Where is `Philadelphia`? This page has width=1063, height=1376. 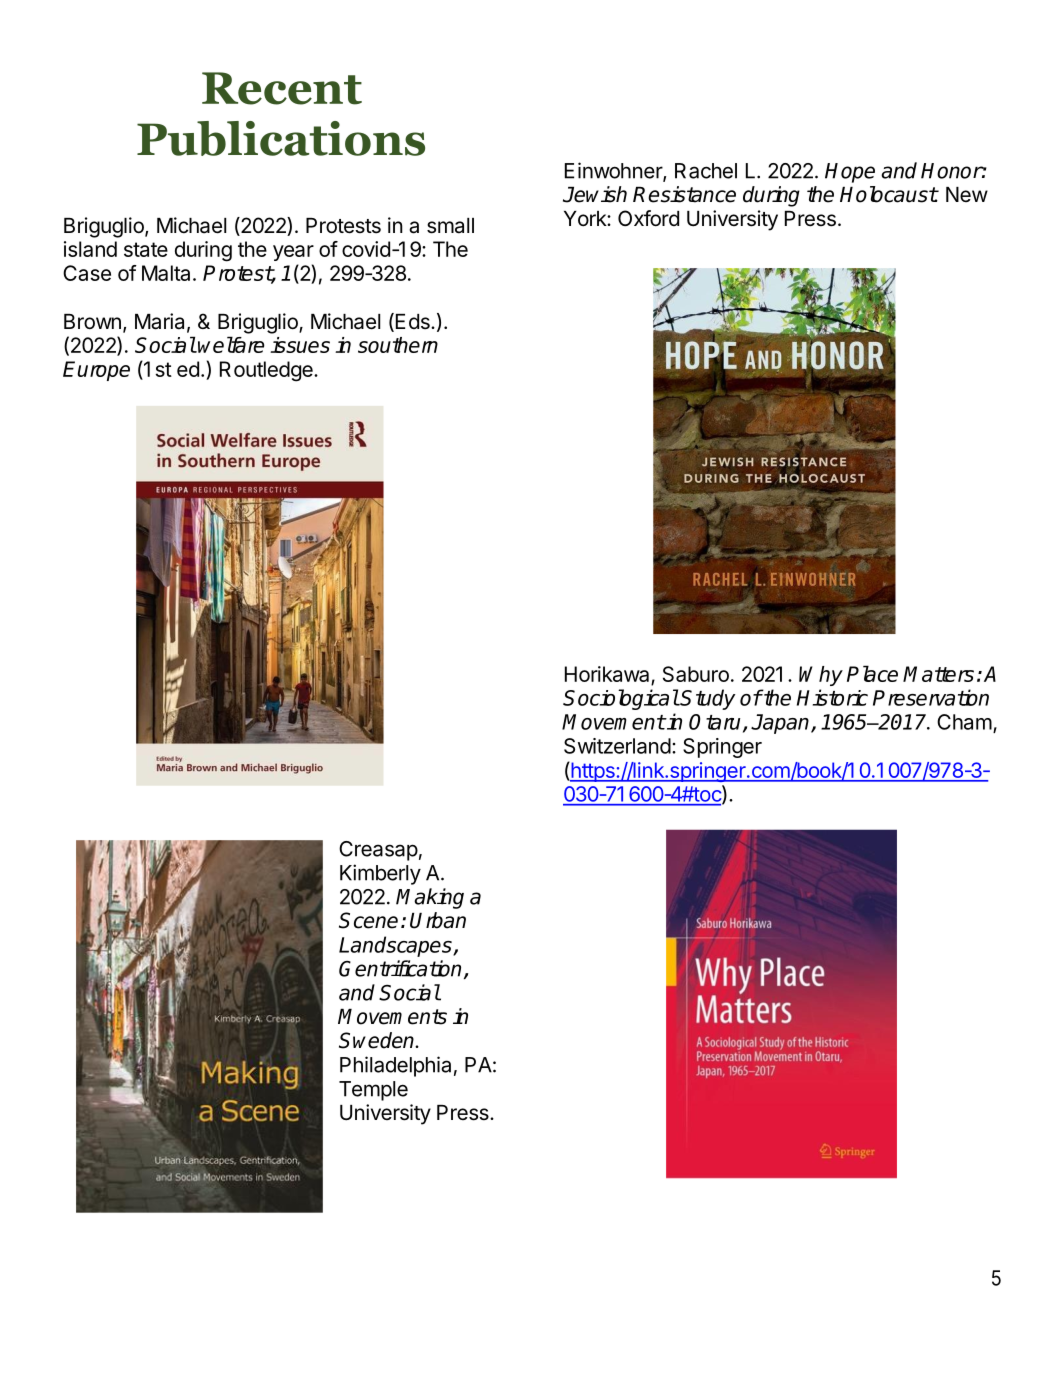
Philadelphia is located at coordinates (395, 1066).
